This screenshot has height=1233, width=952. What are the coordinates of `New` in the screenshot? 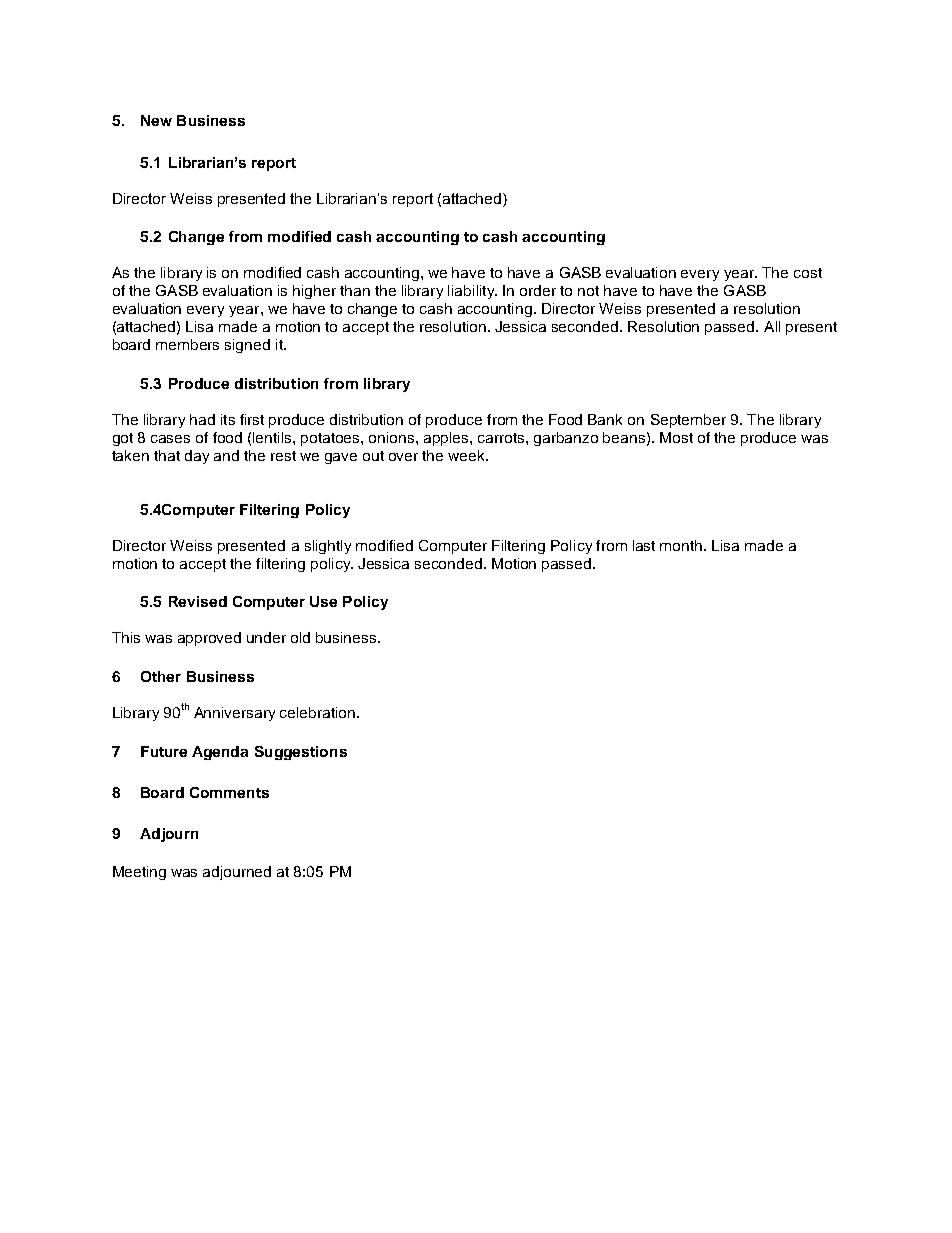 It's located at (156, 120).
